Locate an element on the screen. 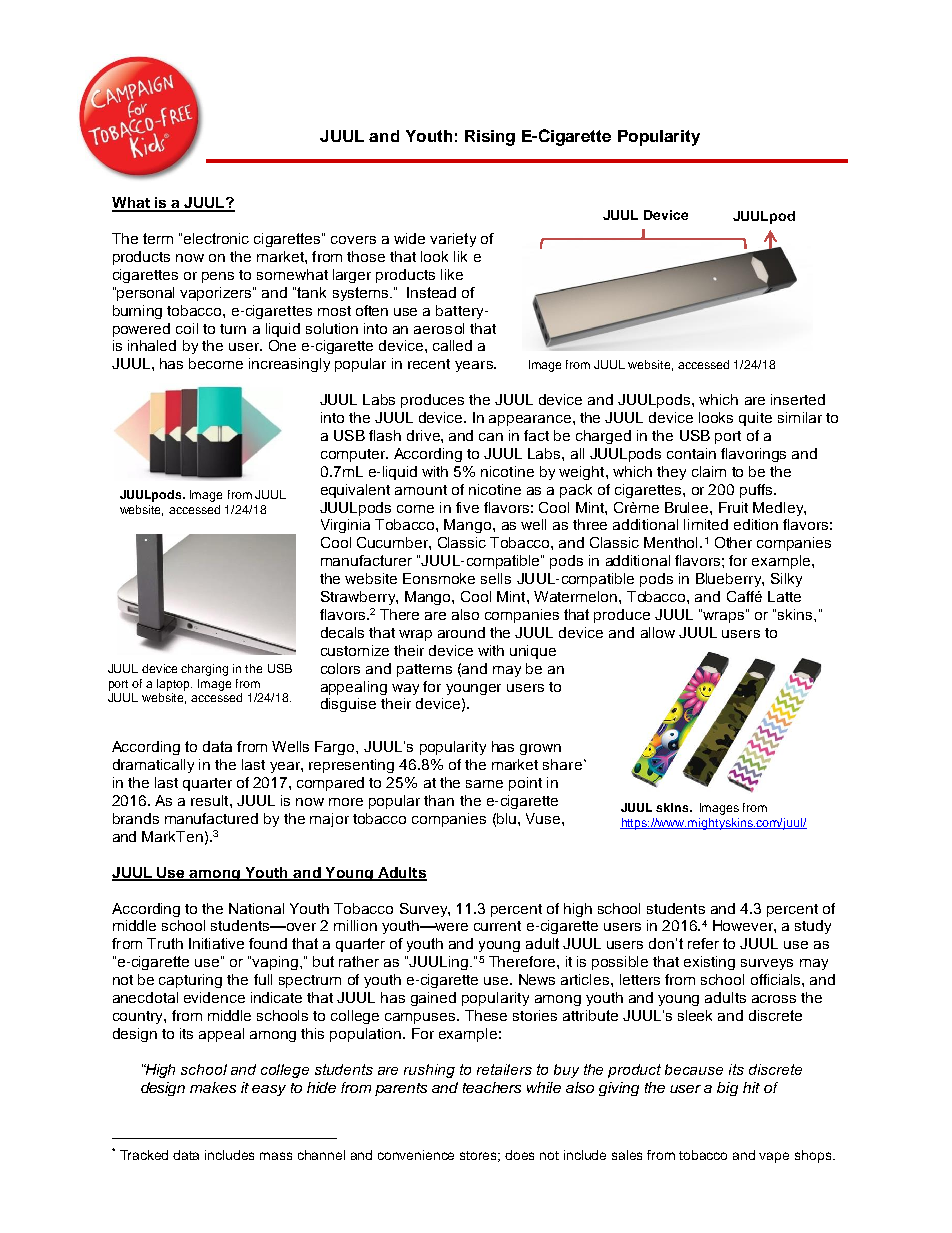  makes is located at coordinates (213, 1087).
